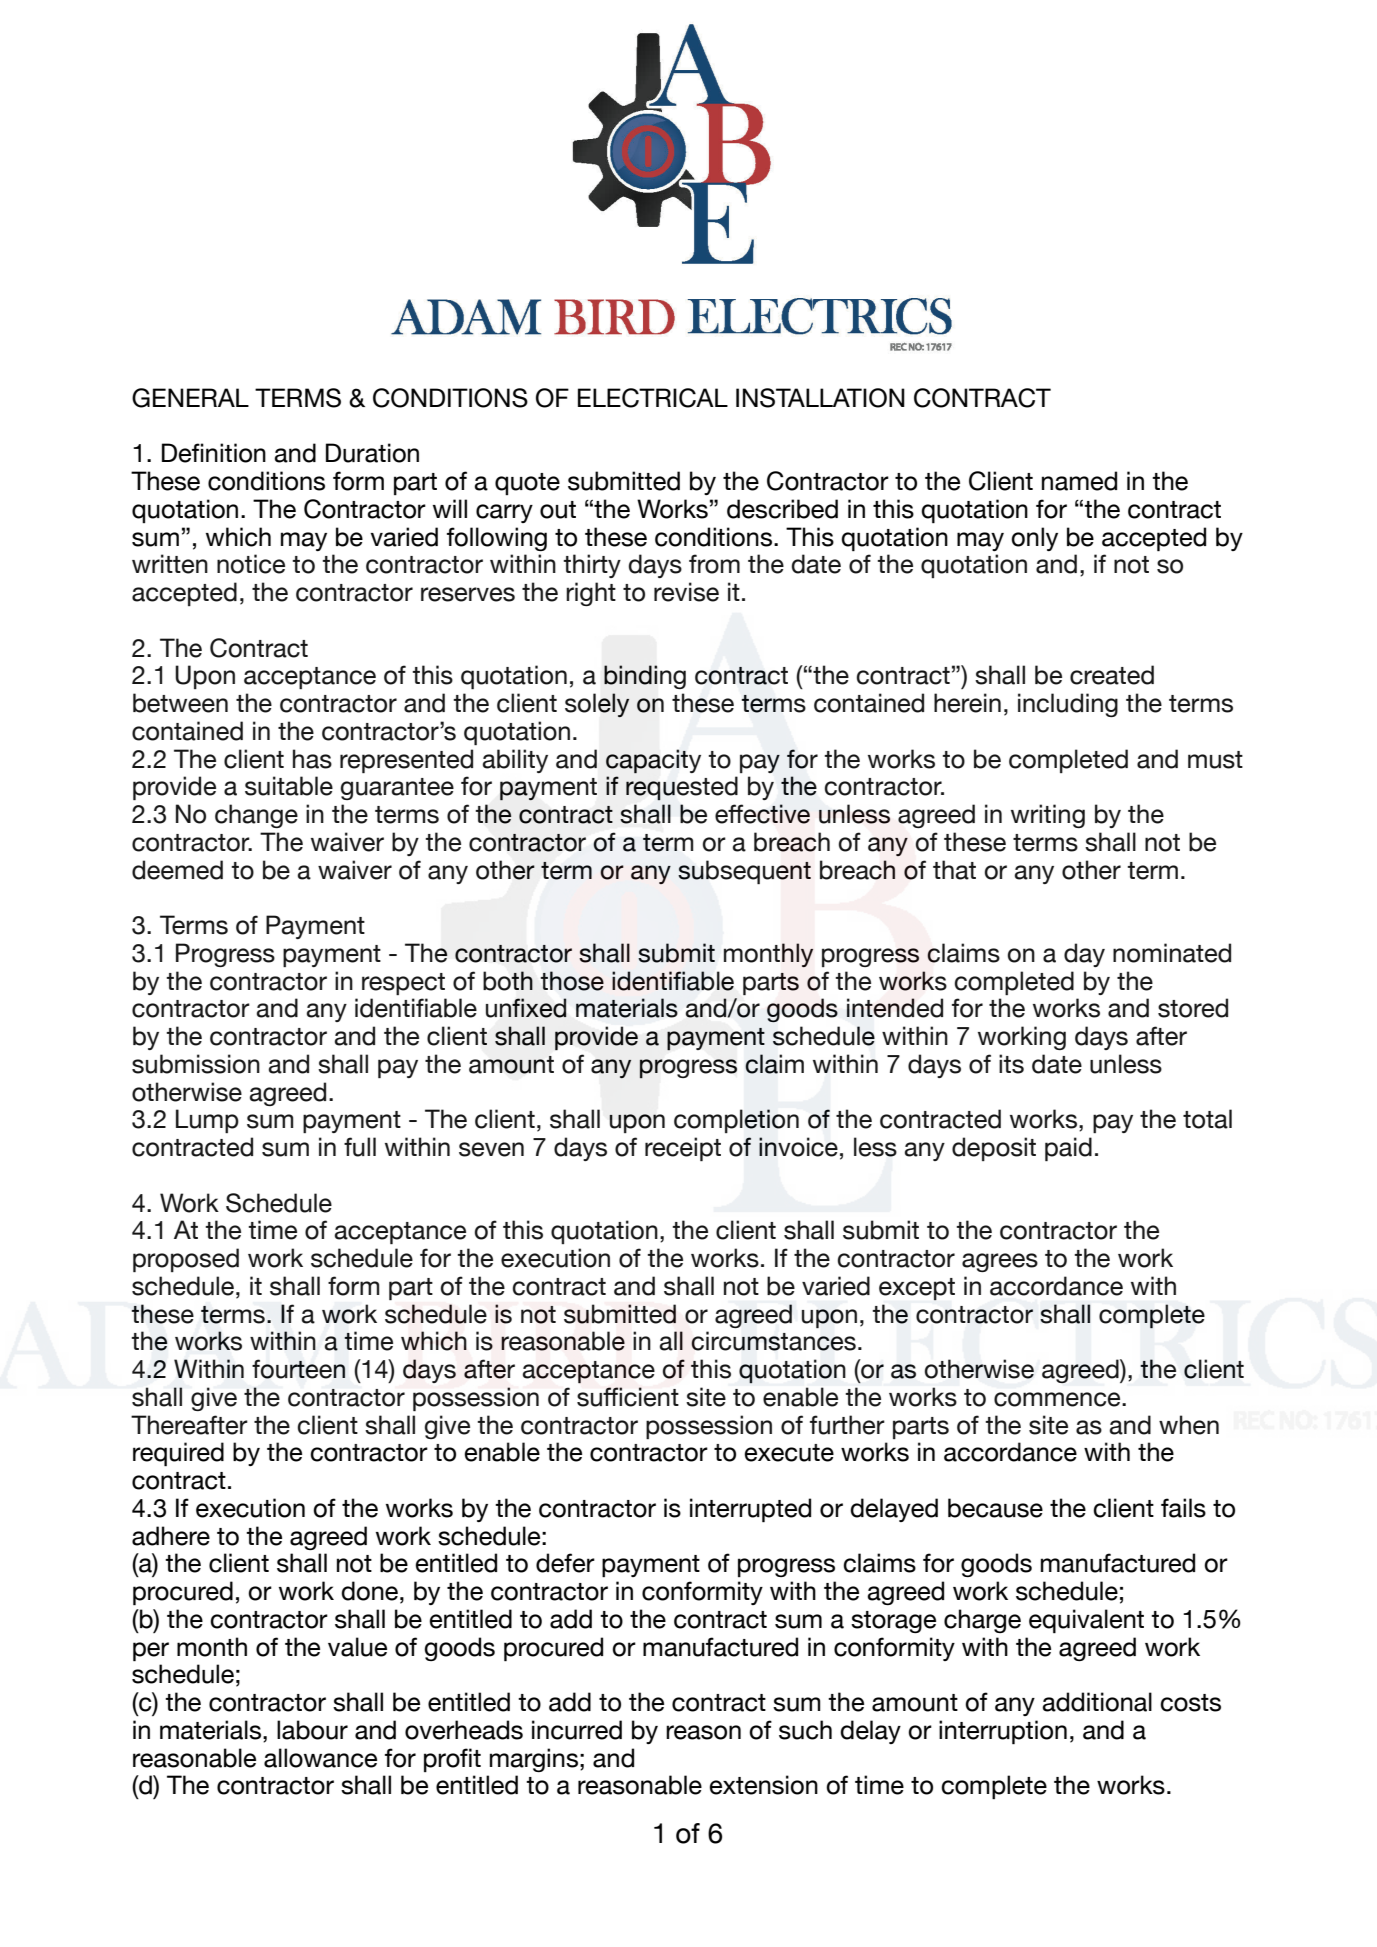  What do you see at coordinates (789, 1453) in the screenshot?
I see `execute` at bounding box center [789, 1453].
